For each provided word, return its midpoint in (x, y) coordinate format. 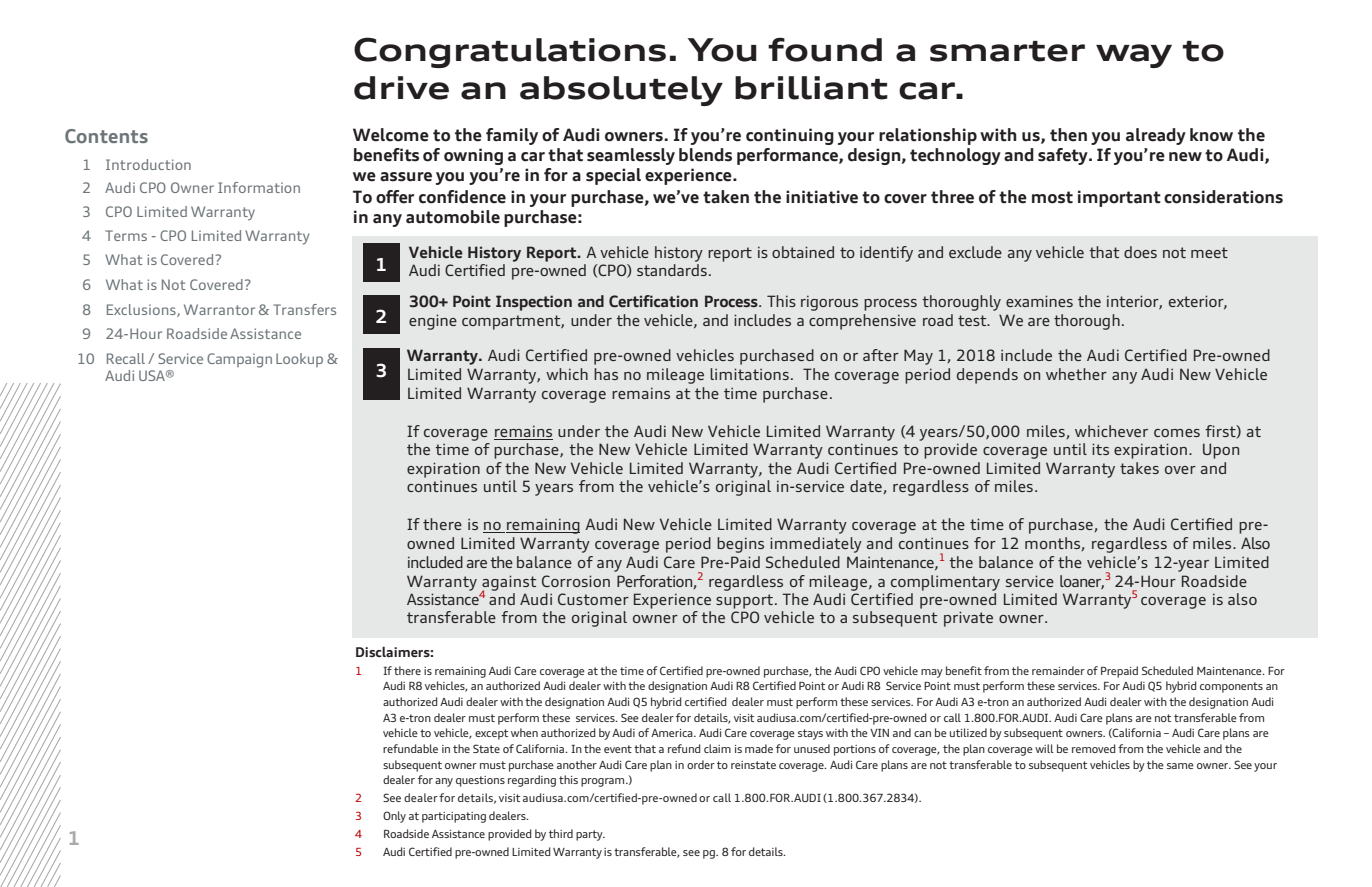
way (1134, 56)
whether (1076, 374)
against (509, 584)
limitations (749, 374)
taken (726, 197)
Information (259, 187)
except (491, 734)
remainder (1058, 670)
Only (394, 817)
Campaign (239, 360)
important (1119, 198)
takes (1139, 468)
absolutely (621, 91)
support (746, 601)
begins (740, 545)
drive (401, 88)
